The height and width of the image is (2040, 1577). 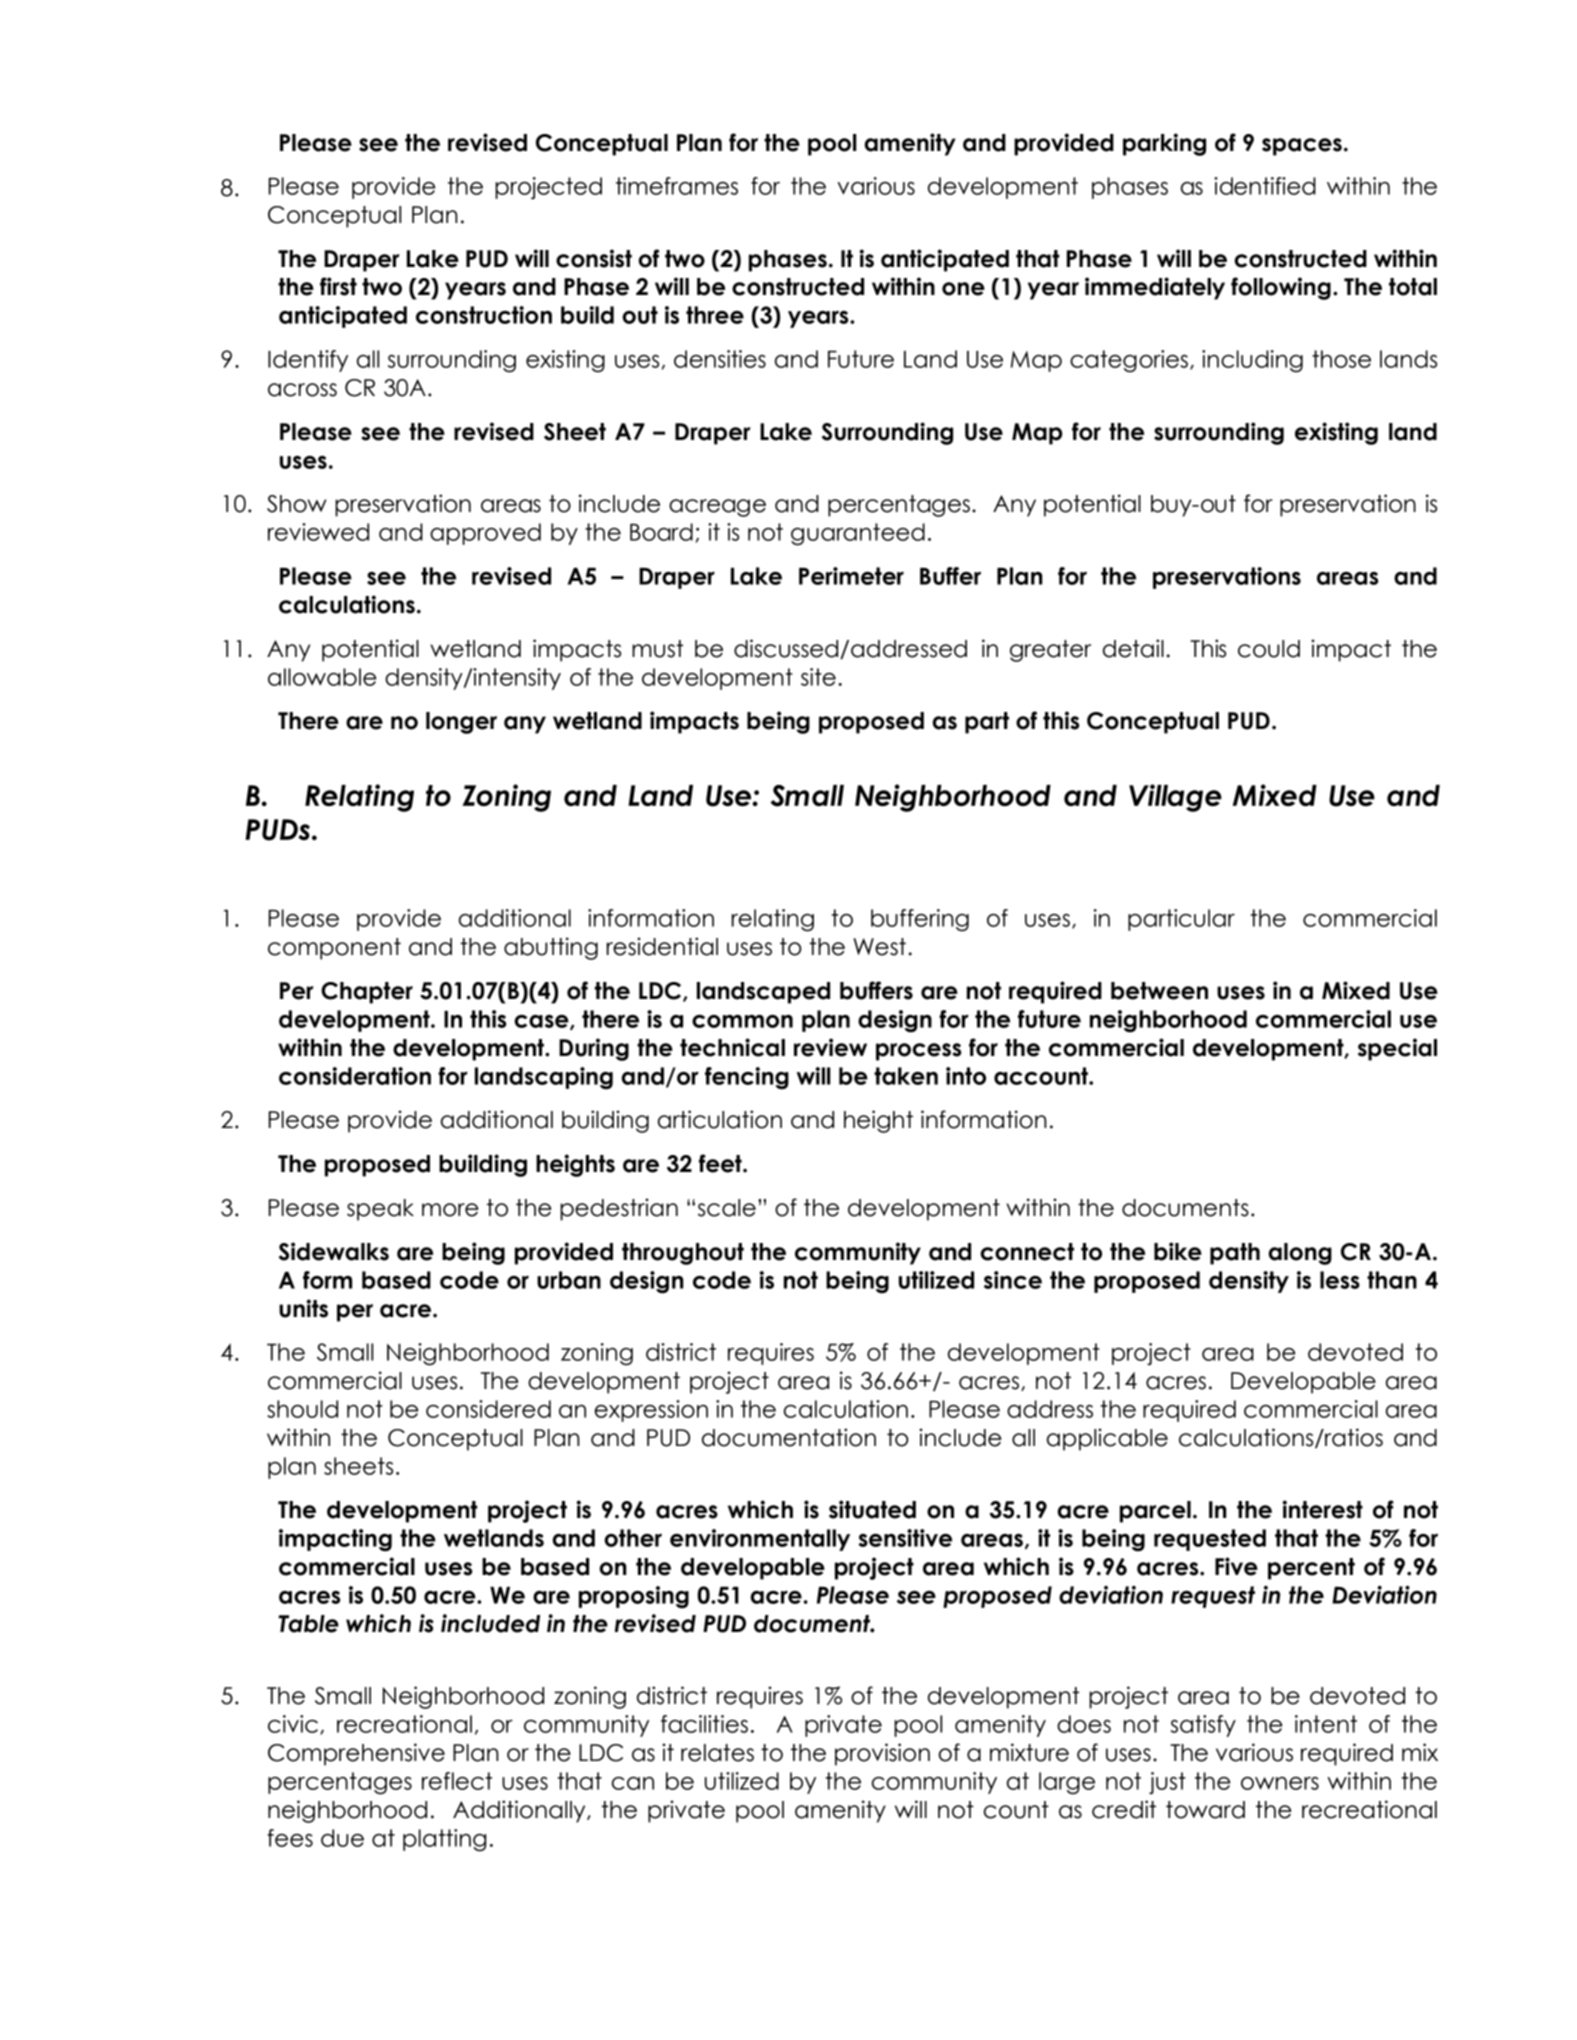 I want to click on timeframes, so click(x=677, y=186).
